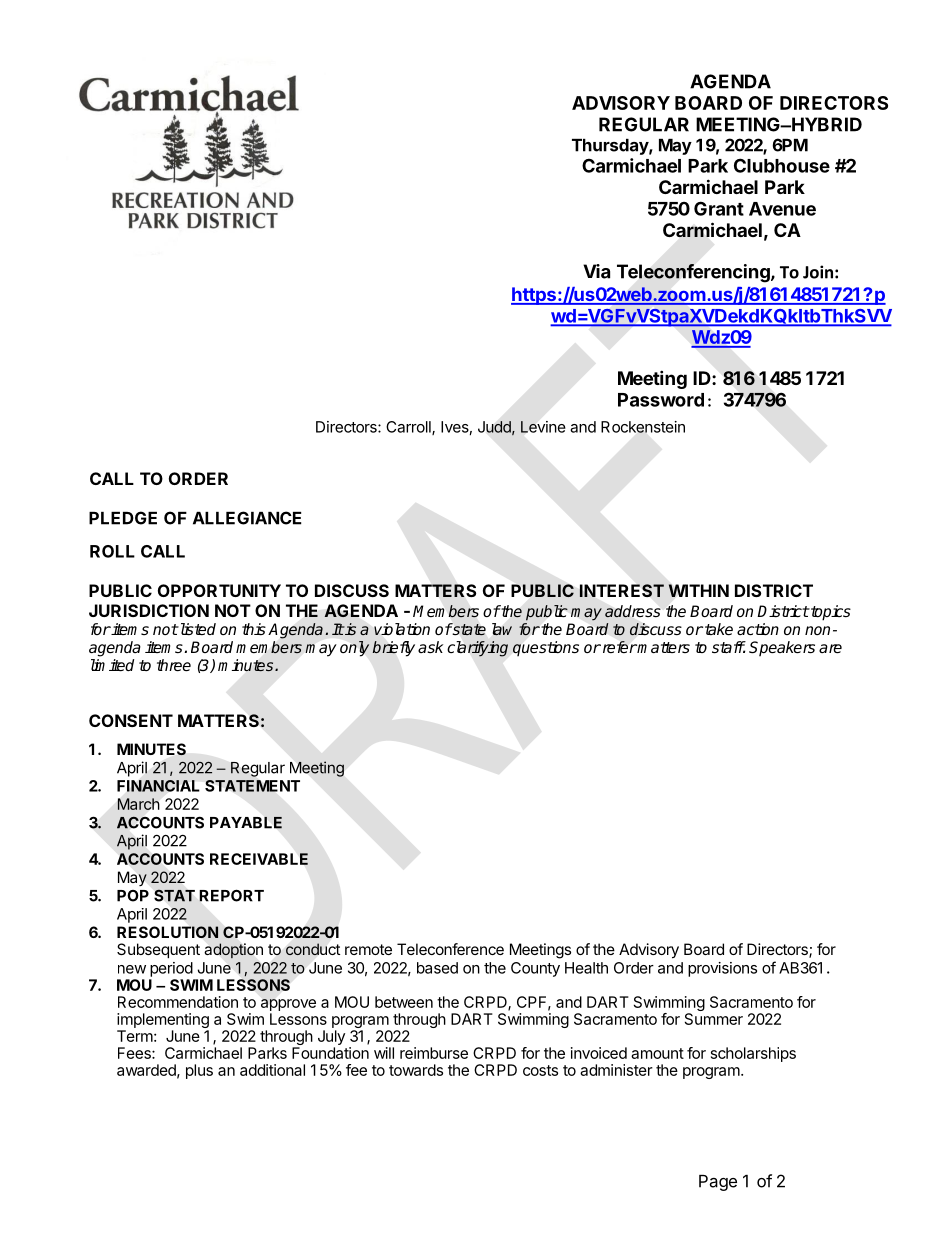 The width and height of the document is (952, 1233). I want to click on ALLEGIANCE, so click(247, 518).
